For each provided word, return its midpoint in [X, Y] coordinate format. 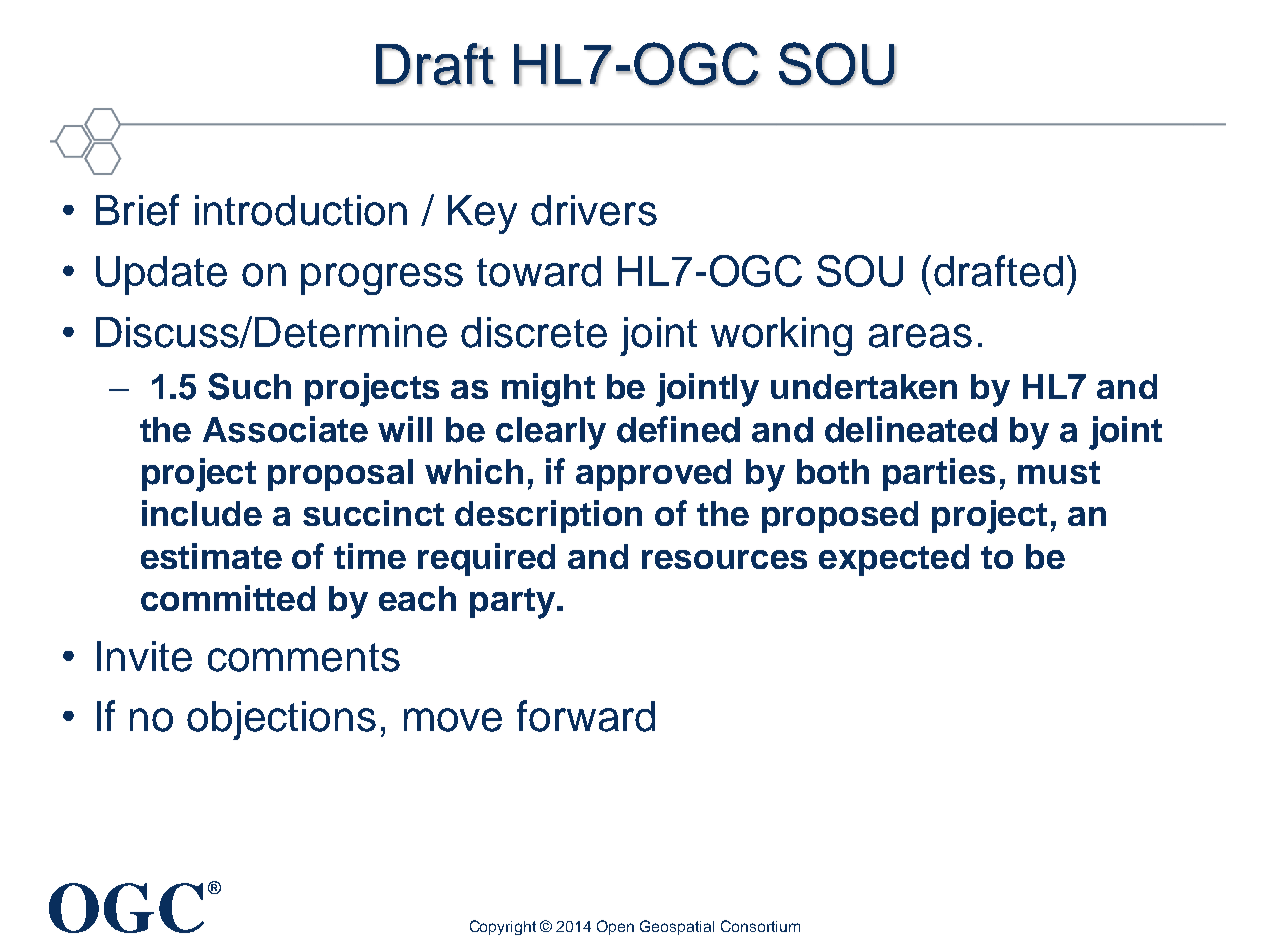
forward [586, 716]
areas [920, 336]
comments [304, 657]
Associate [285, 429]
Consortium [760, 926]
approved [653, 475]
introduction [301, 210]
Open [615, 927]
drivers [594, 210]
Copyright [503, 927]
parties [939, 474]
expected [894, 560]
